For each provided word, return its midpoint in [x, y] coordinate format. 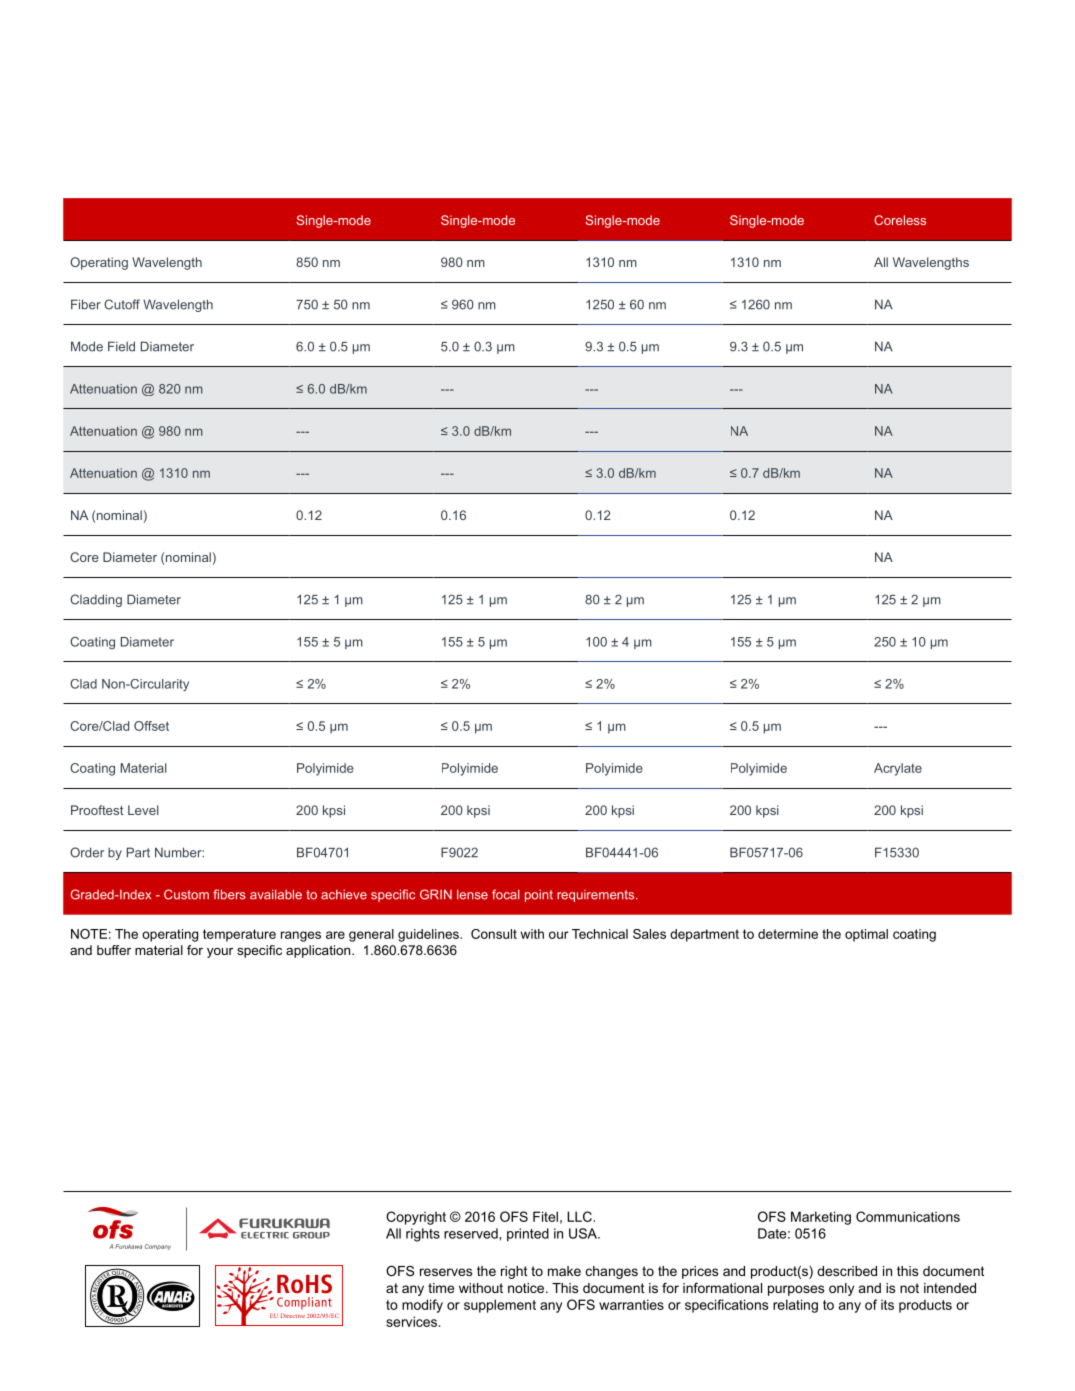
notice [527, 1288]
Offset [151, 726]
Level [143, 810]
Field [121, 346]
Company [158, 1247]
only [841, 1289]
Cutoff [122, 304]
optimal [866, 935]
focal [506, 894]
